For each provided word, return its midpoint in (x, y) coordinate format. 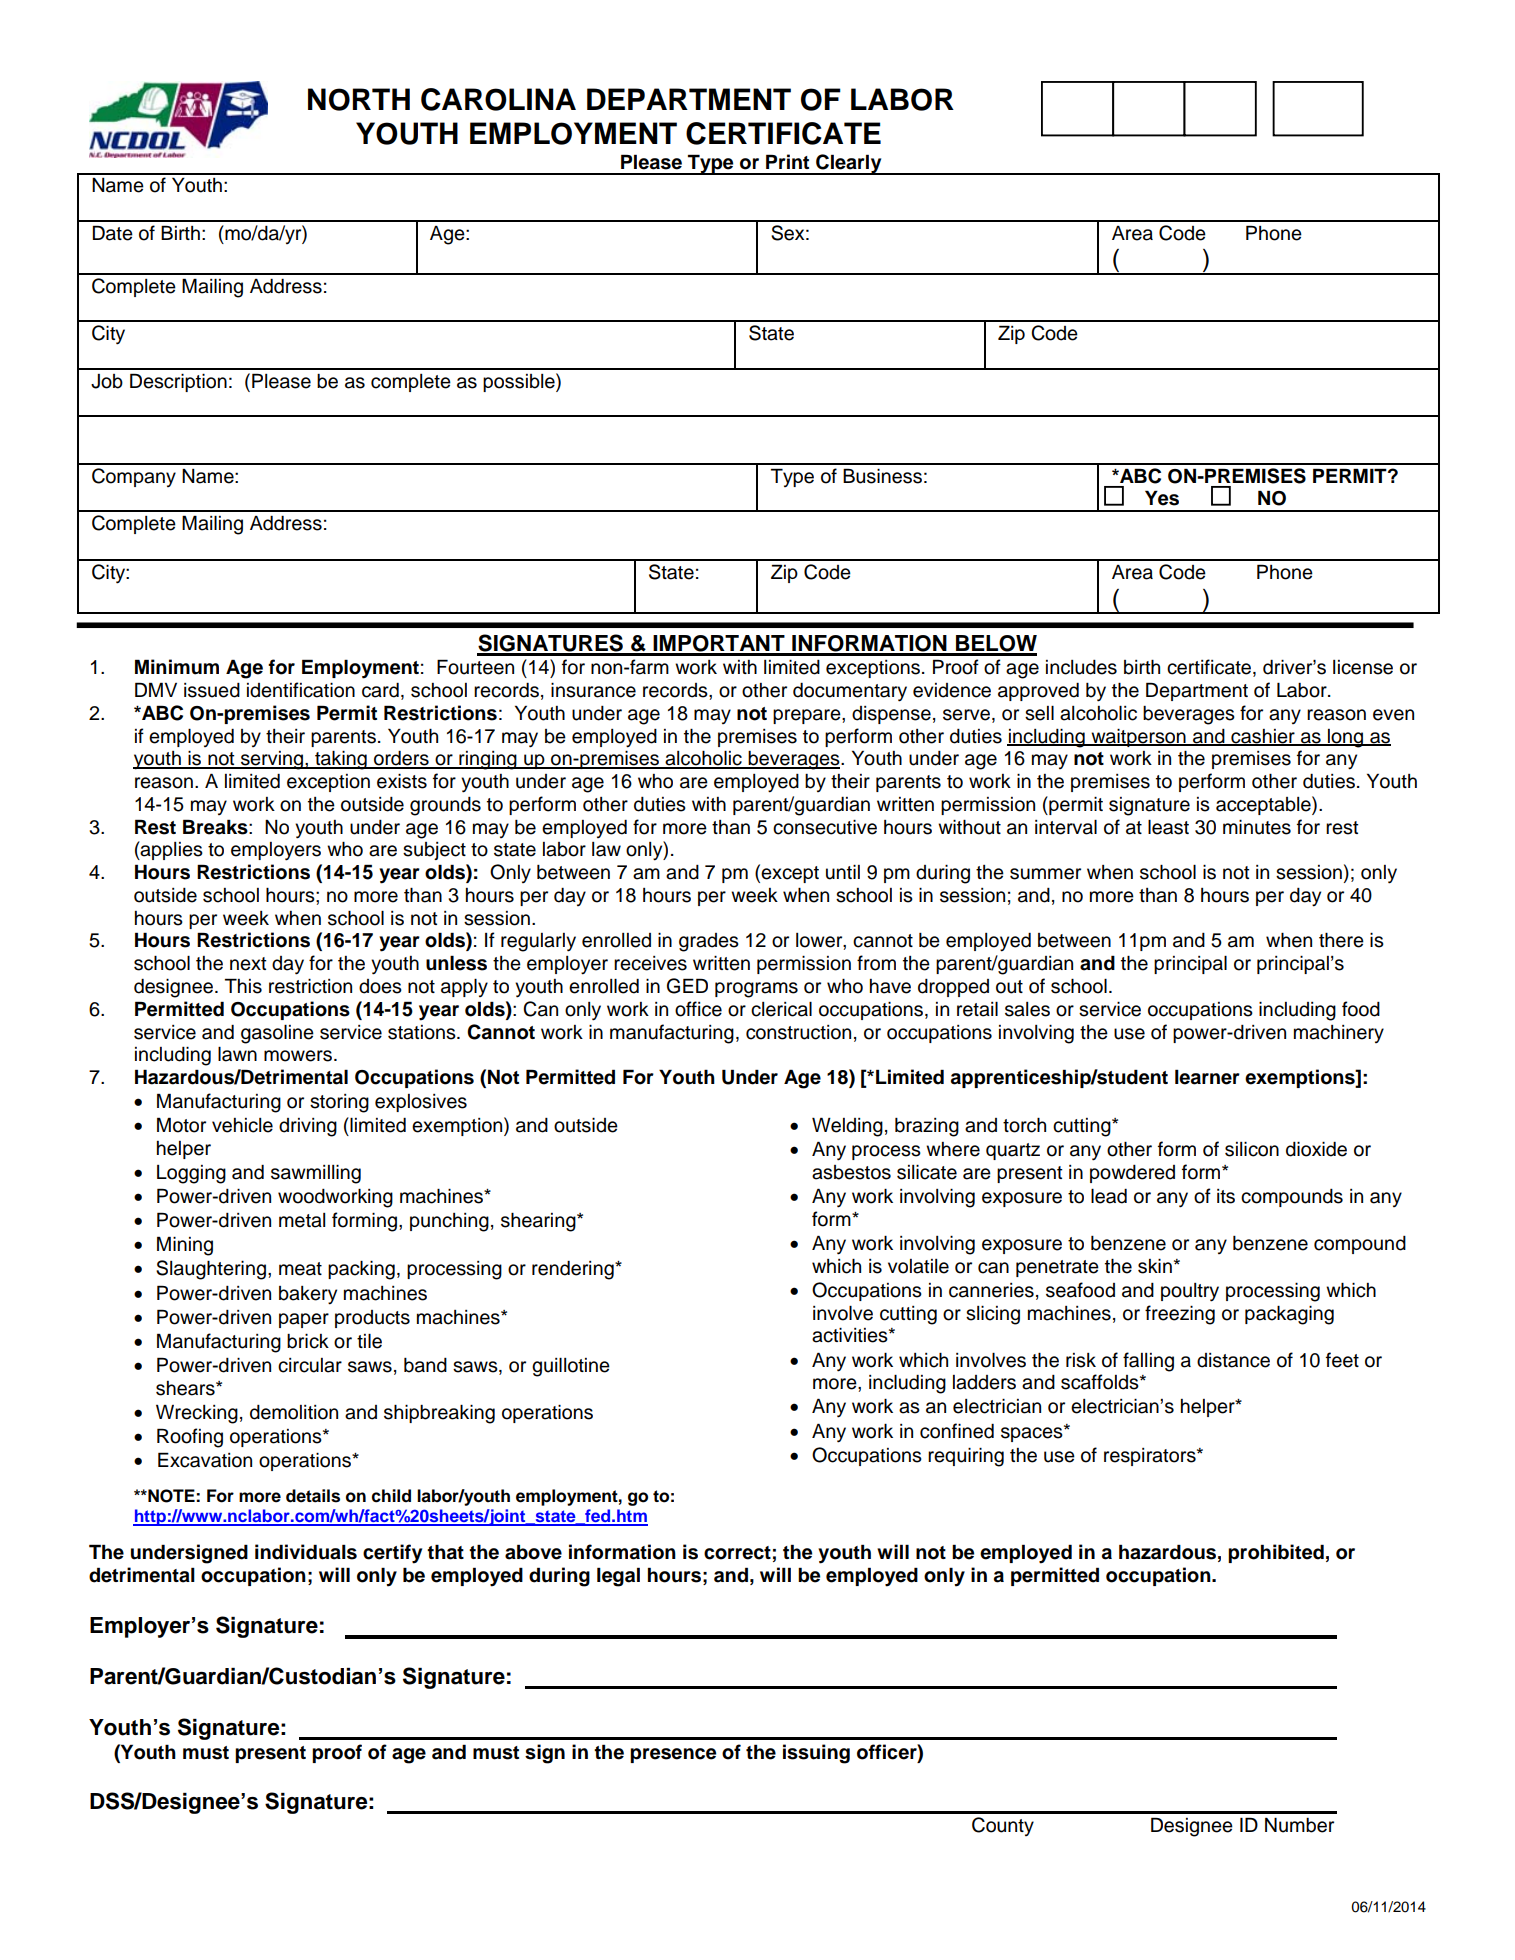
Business (882, 476)
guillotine (571, 1367)
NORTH (359, 99)
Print (787, 161)
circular (310, 1365)
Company (134, 477)
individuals (306, 1552)
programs (756, 990)
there (1341, 940)
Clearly (849, 164)
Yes (1162, 498)
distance (1233, 1360)
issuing (816, 1754)
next (248, 964)
